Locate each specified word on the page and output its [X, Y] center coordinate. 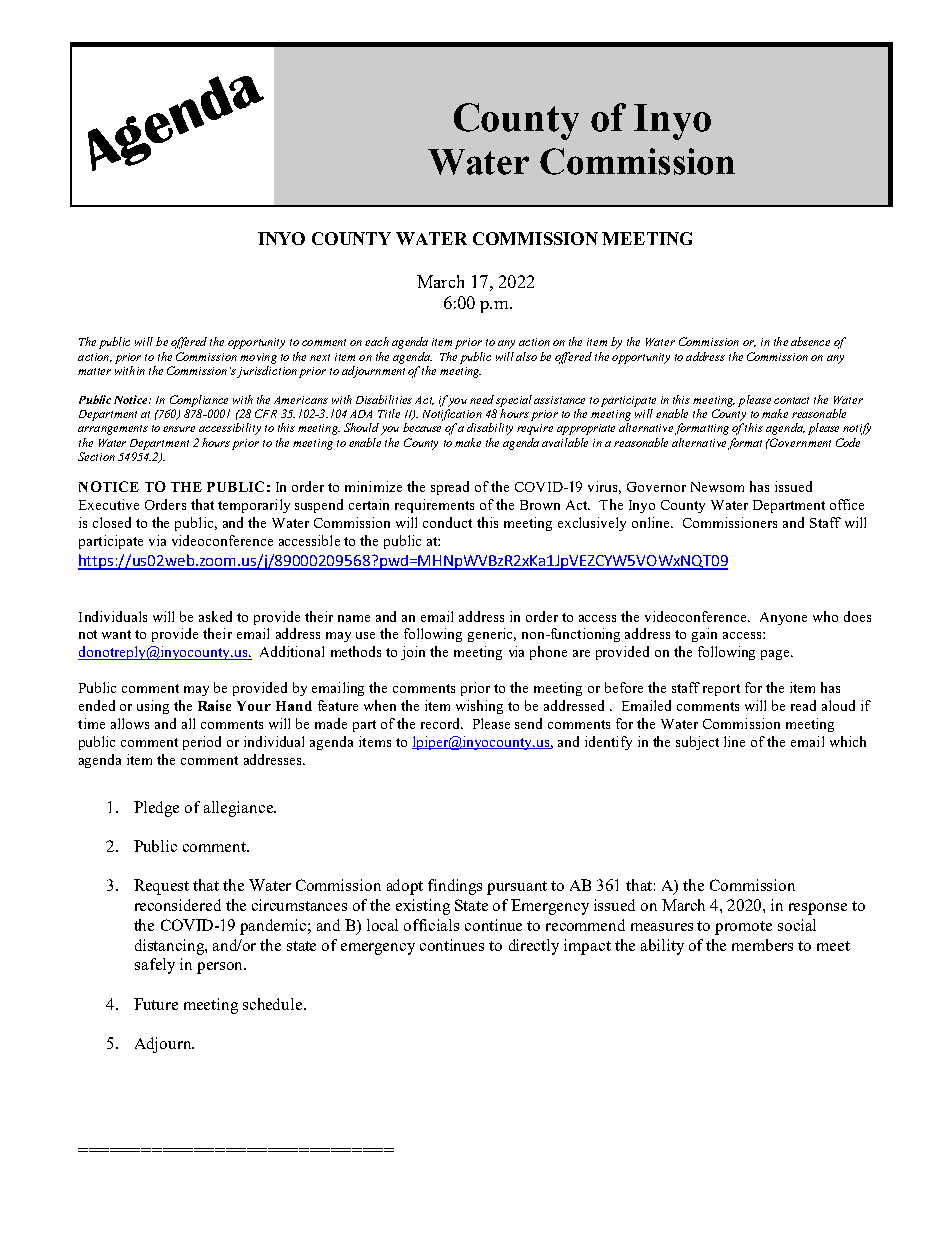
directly [534, 947]
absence [810, 341]
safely [155, 966]
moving [258, 358]
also [526, 356]
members [762, 945]
